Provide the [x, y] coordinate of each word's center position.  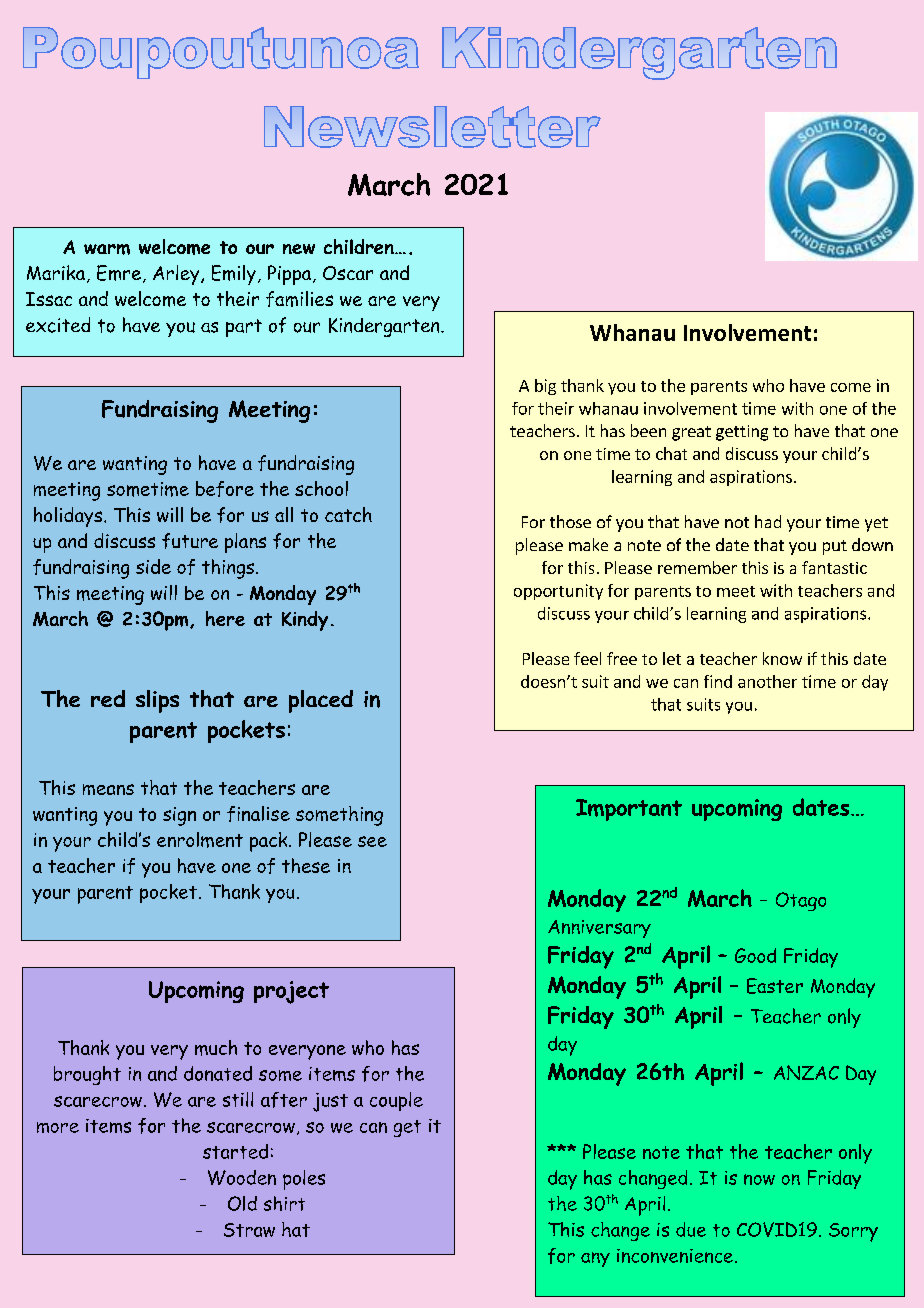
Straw [249, 1230]
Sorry [853, 1232]
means [108, 789]
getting [742, 433]
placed [321, 701]
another [767, 681]
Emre [119, 273]
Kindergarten [385, 327]
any [595, 1259]
